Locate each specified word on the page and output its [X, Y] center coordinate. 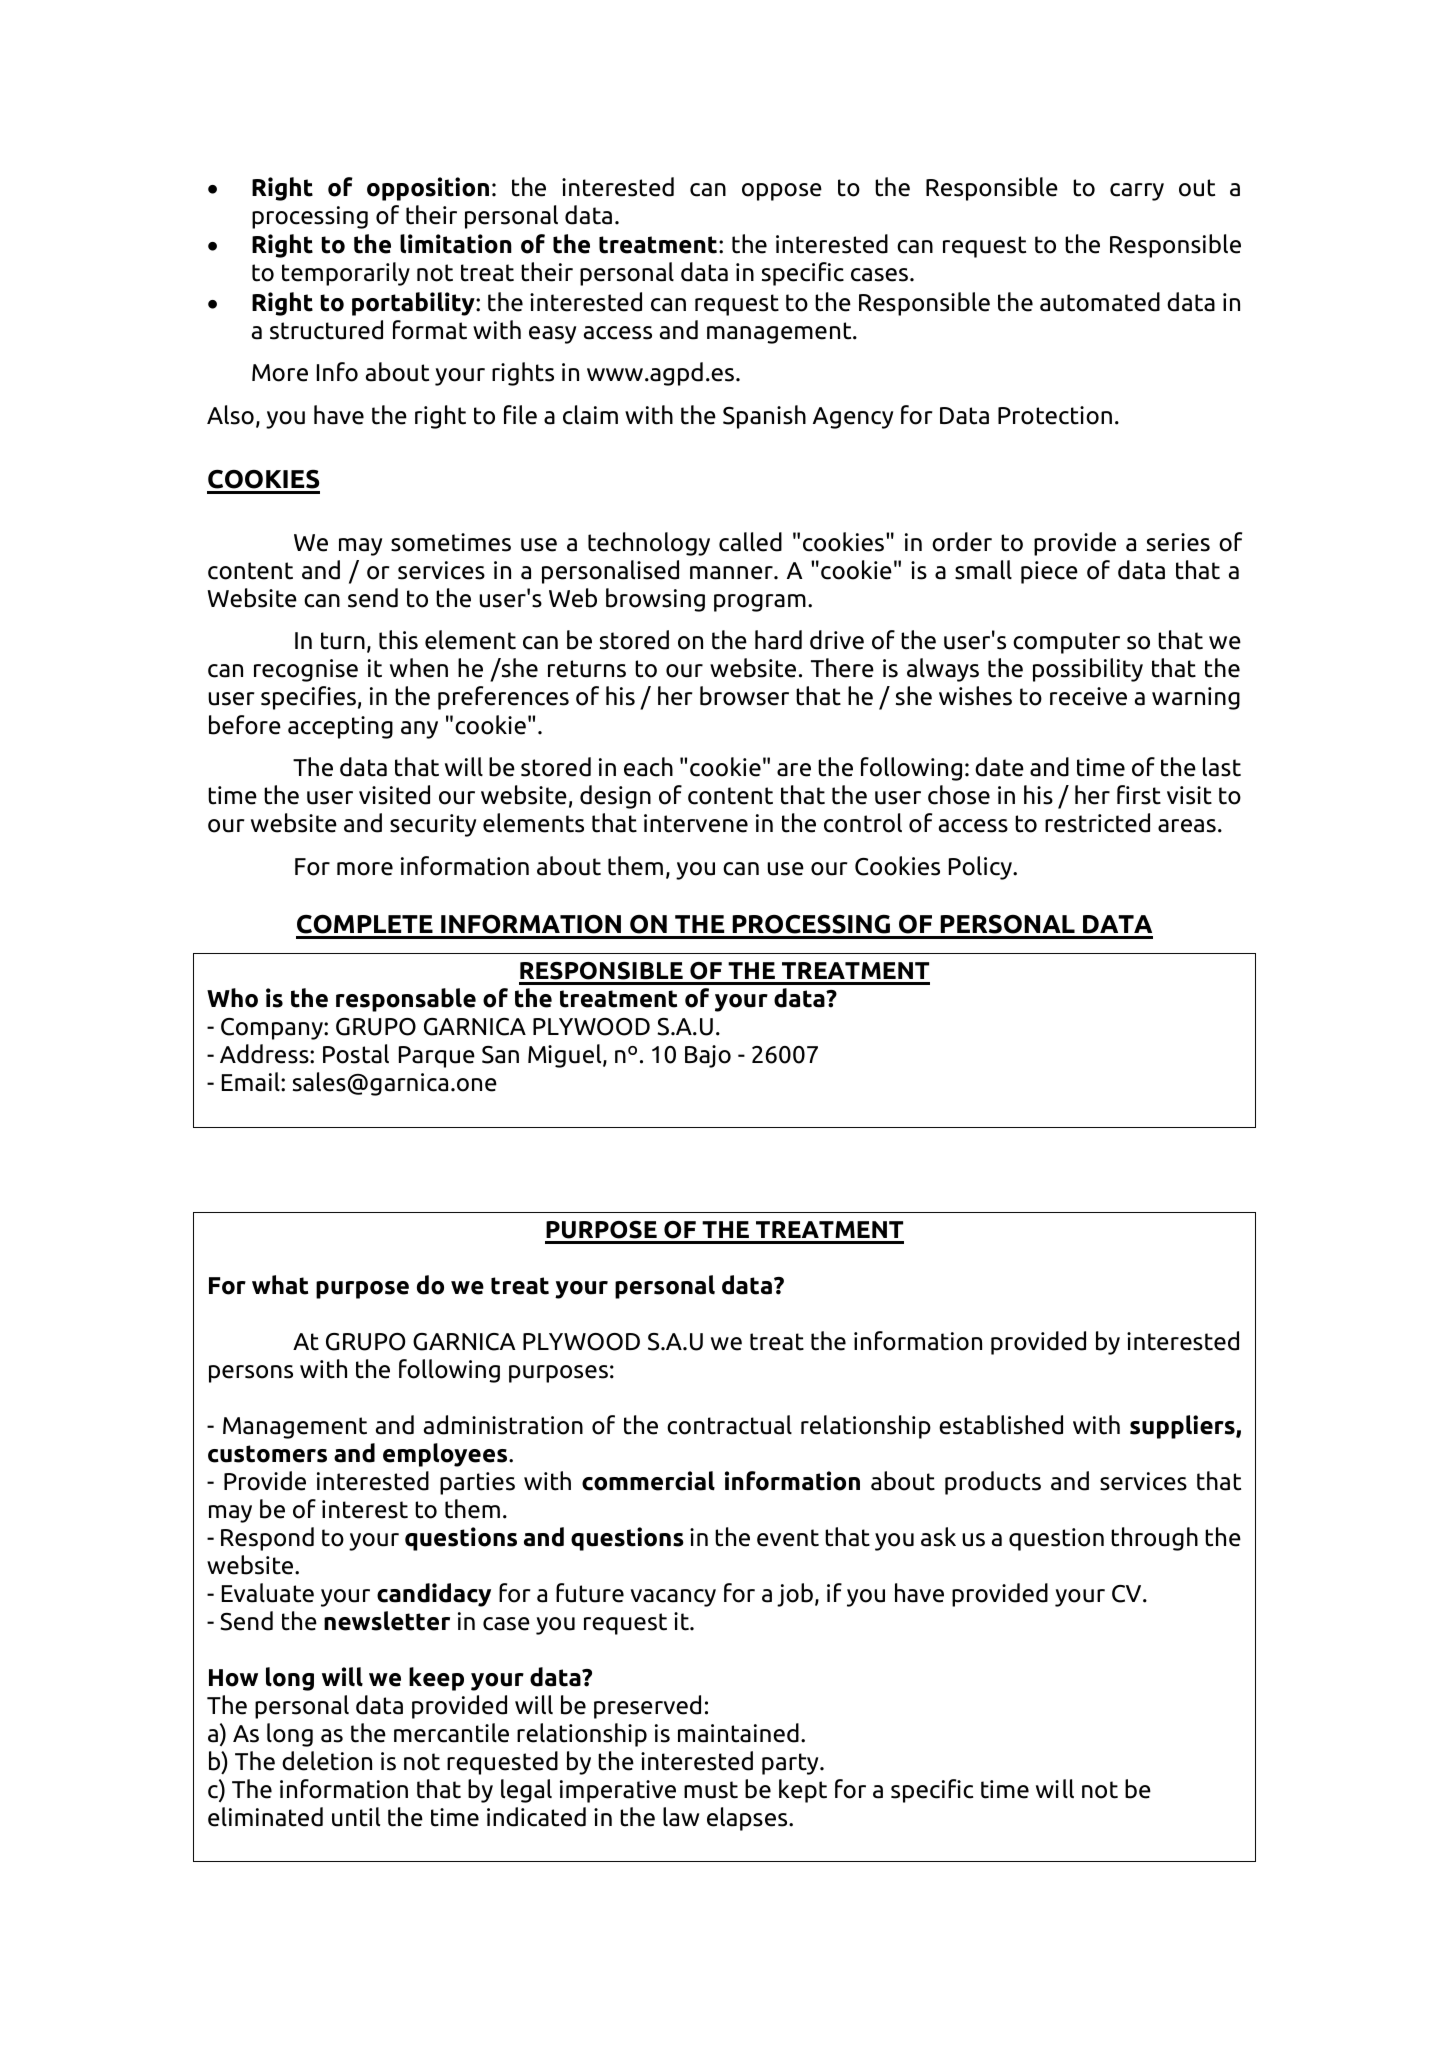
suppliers [1183, 1427]
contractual [729, 1425]
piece [1049, 572]
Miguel [566, 1056]
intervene [696, 823]
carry [1137, 192]
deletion [327, 1761]
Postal [356, 1054]
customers [267, 1454]
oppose [782, 192]
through [1154, 1539]
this [398, 640]
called [750, 542]
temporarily [346, 274]
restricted [1097, 823]
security [433, 825]
